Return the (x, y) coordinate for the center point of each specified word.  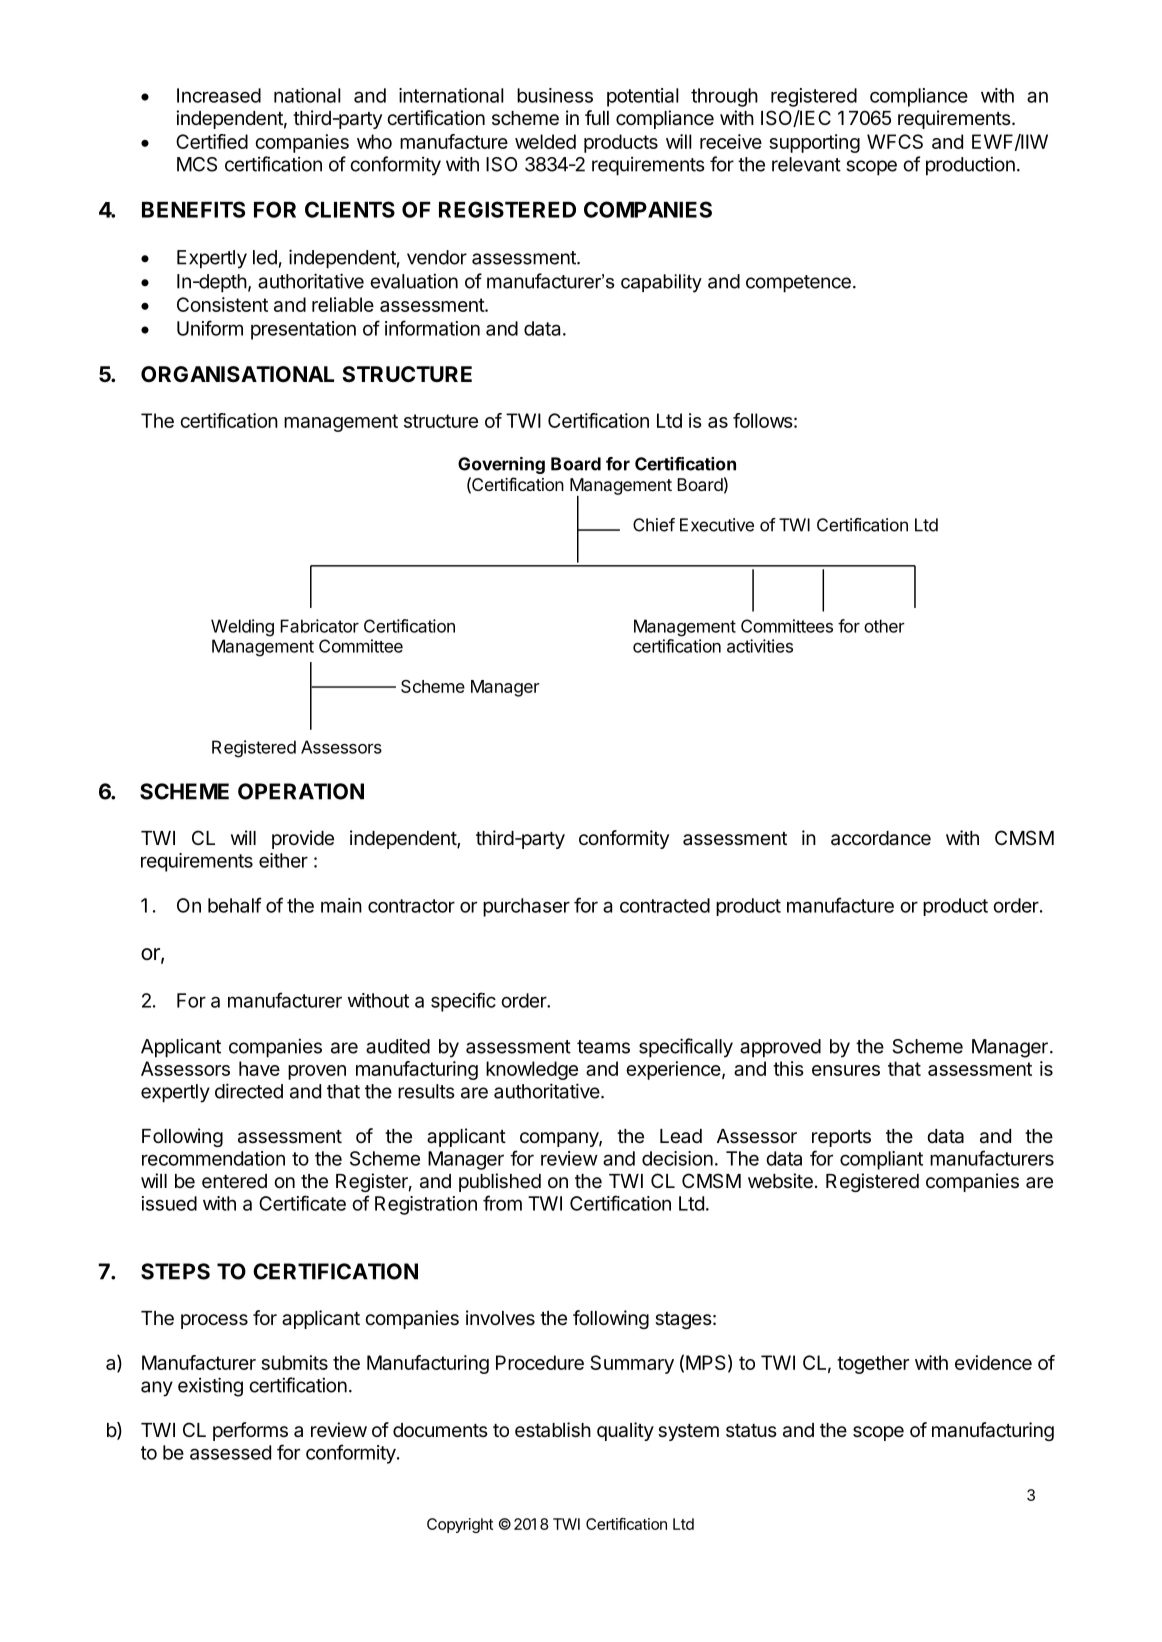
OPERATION (301, 791)
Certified (212, 141)
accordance (881, 838)
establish (553, 1430)
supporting (814, 143)
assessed (230, 1452)
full (597, 117)
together (873, 1364)
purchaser (526, 907)
